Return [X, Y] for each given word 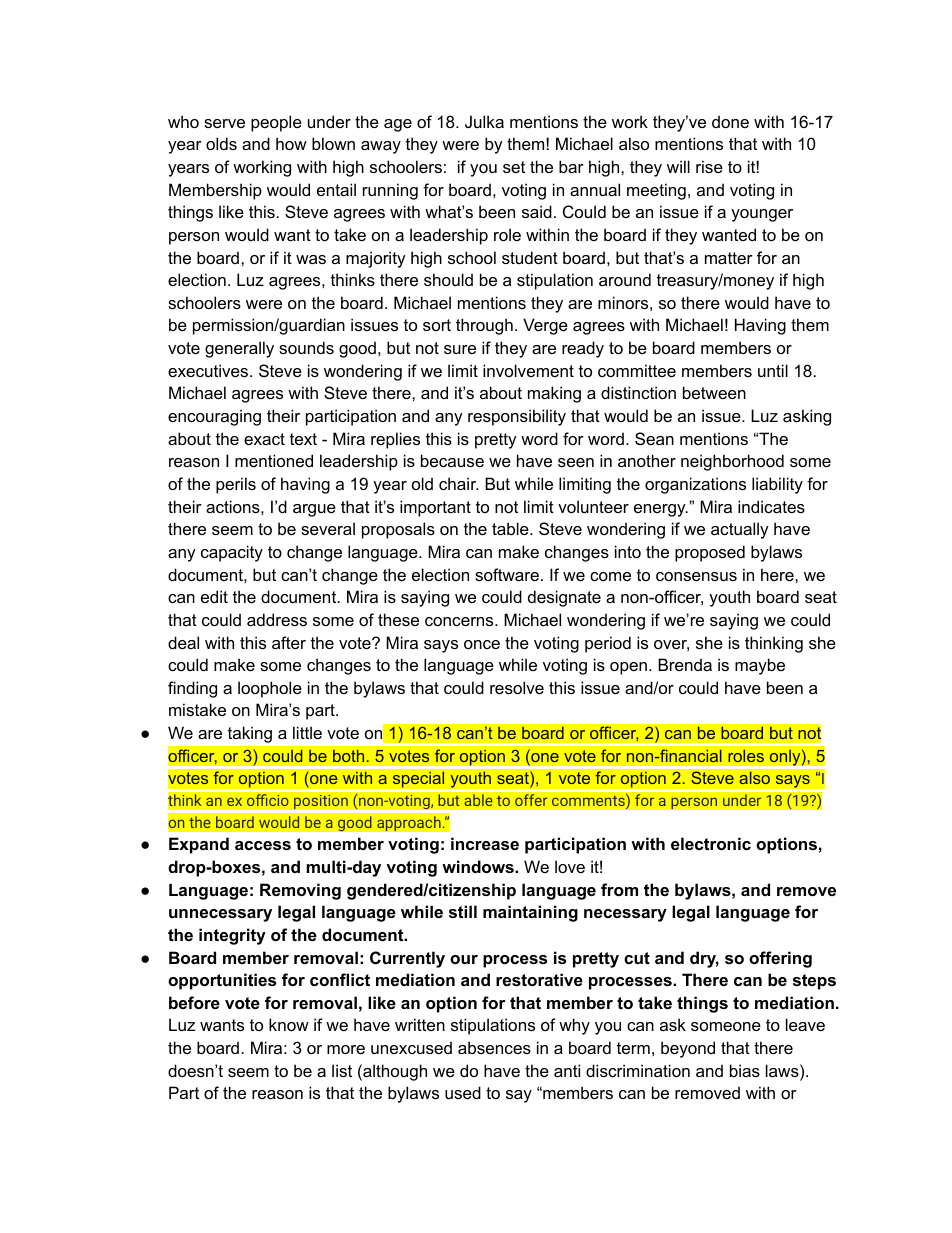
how [291, 143]
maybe [760, 666]
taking [250, 735]
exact [264, 439]
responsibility [517, 417]
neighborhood [732, 462]
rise [709, 166]
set [514, 167]
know [289, 1024]
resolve [517, 687]
